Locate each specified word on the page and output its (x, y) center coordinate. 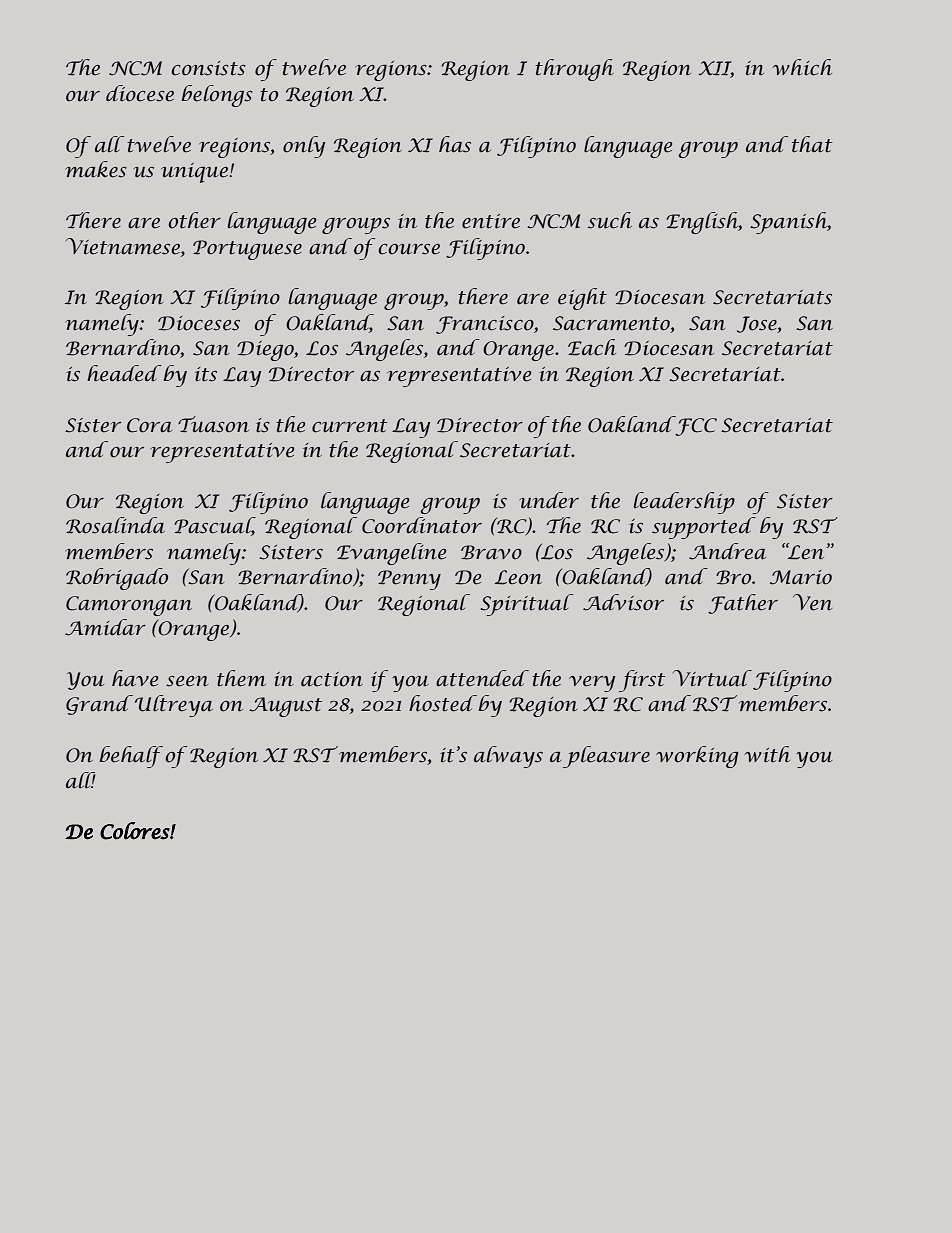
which (802, 67)
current (350, 426)
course (409, 249)
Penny (409, 580)
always (508, 757)
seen (187, 681)
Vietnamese (124, 246)
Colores (135, 831)
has (455, 144)
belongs (217, 96)
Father (743, 604)
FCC (695, 426)
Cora (149, 425)
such (610, 220)
